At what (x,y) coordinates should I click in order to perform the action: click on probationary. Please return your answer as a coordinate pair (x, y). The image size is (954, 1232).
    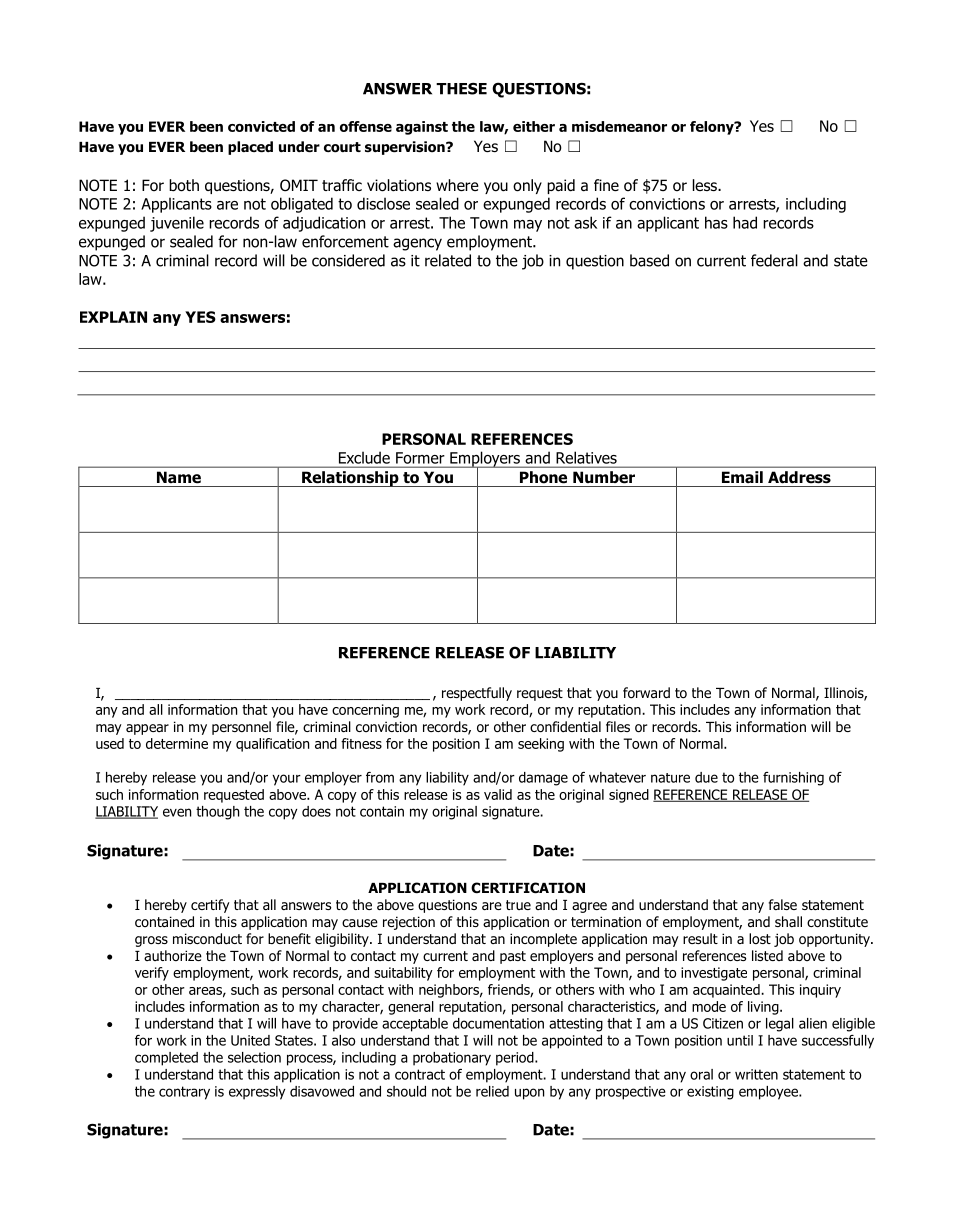
    Looking at the image, I should click on (452, 1059).
